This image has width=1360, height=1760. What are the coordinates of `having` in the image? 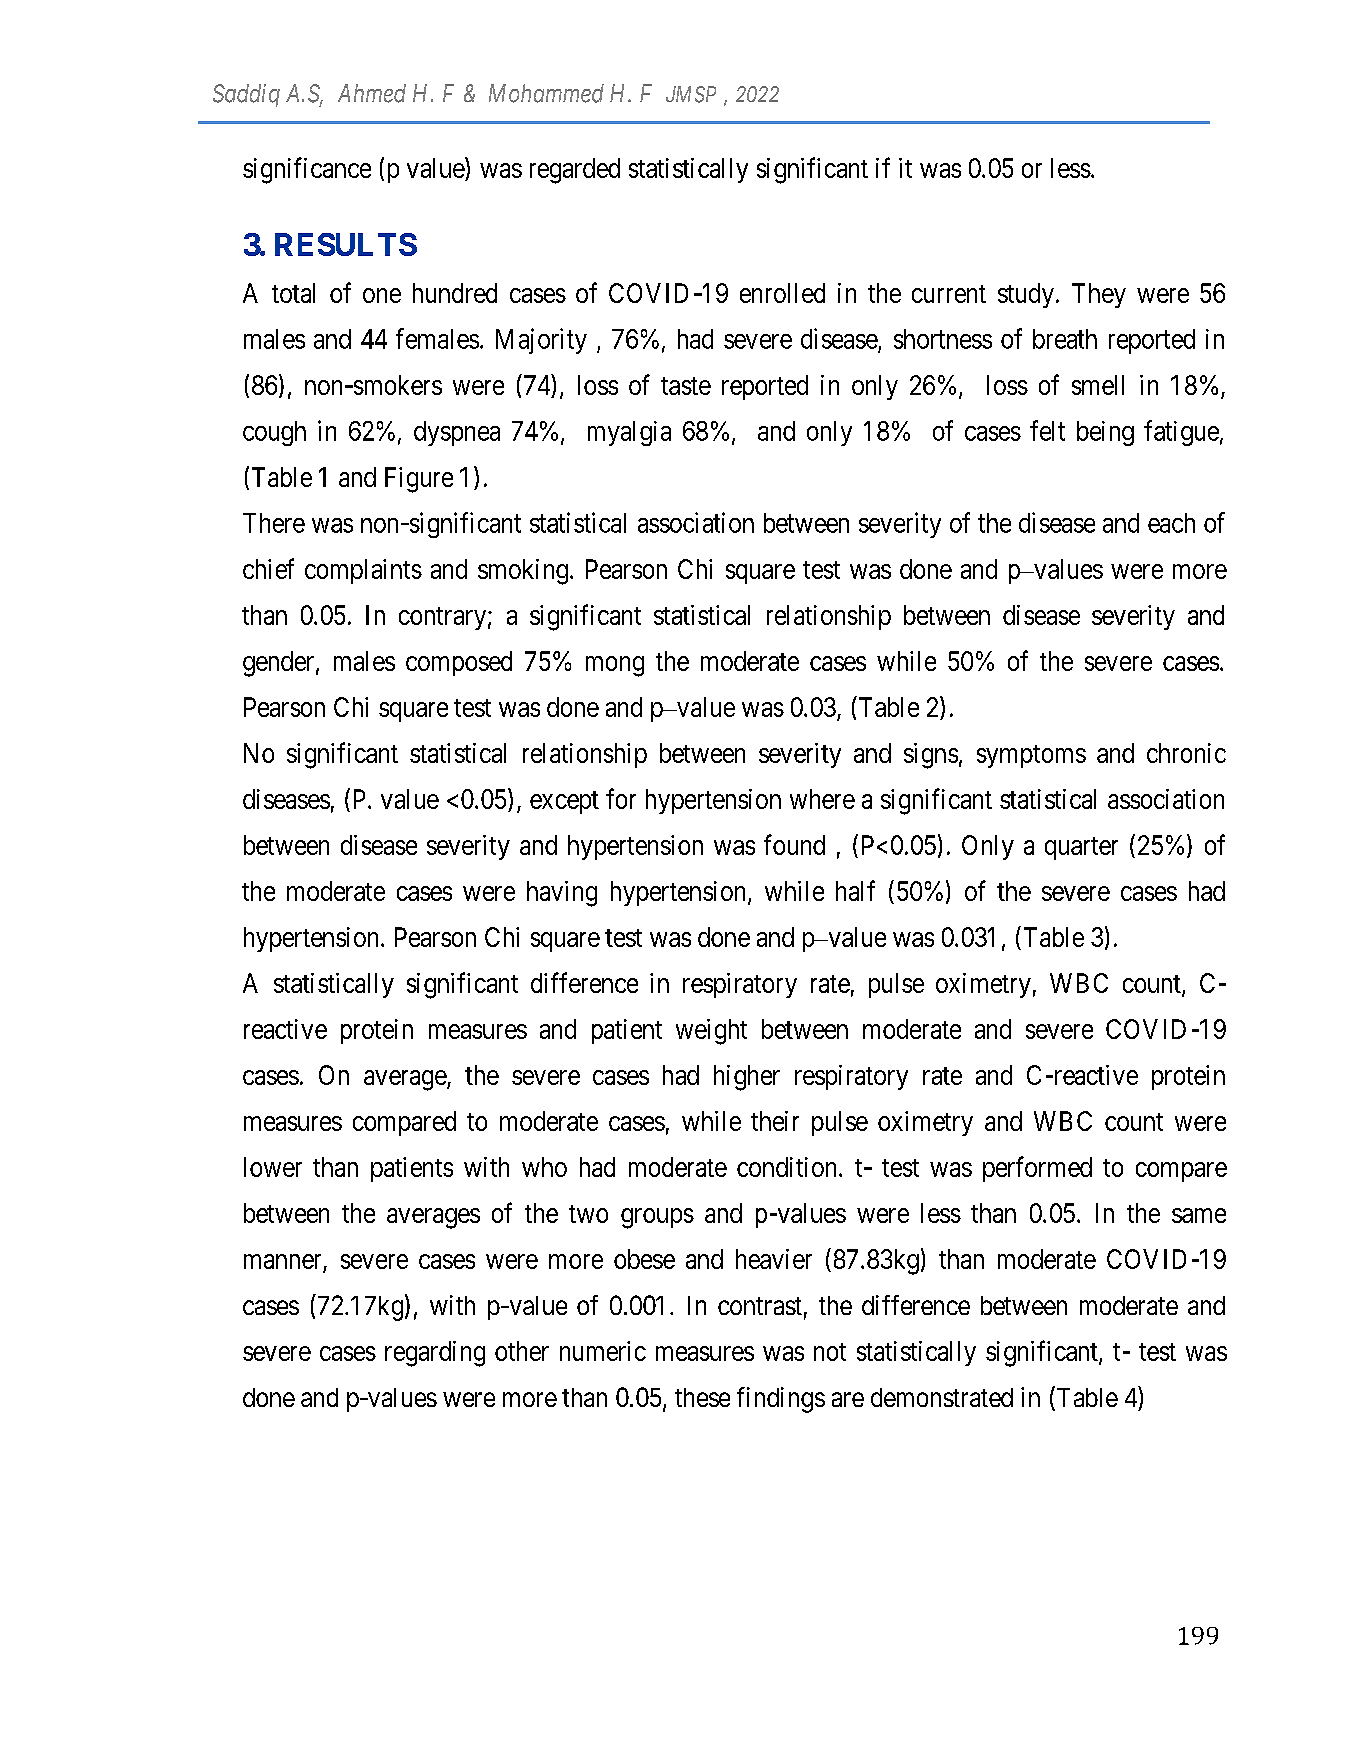 It's located at (562, 894).
